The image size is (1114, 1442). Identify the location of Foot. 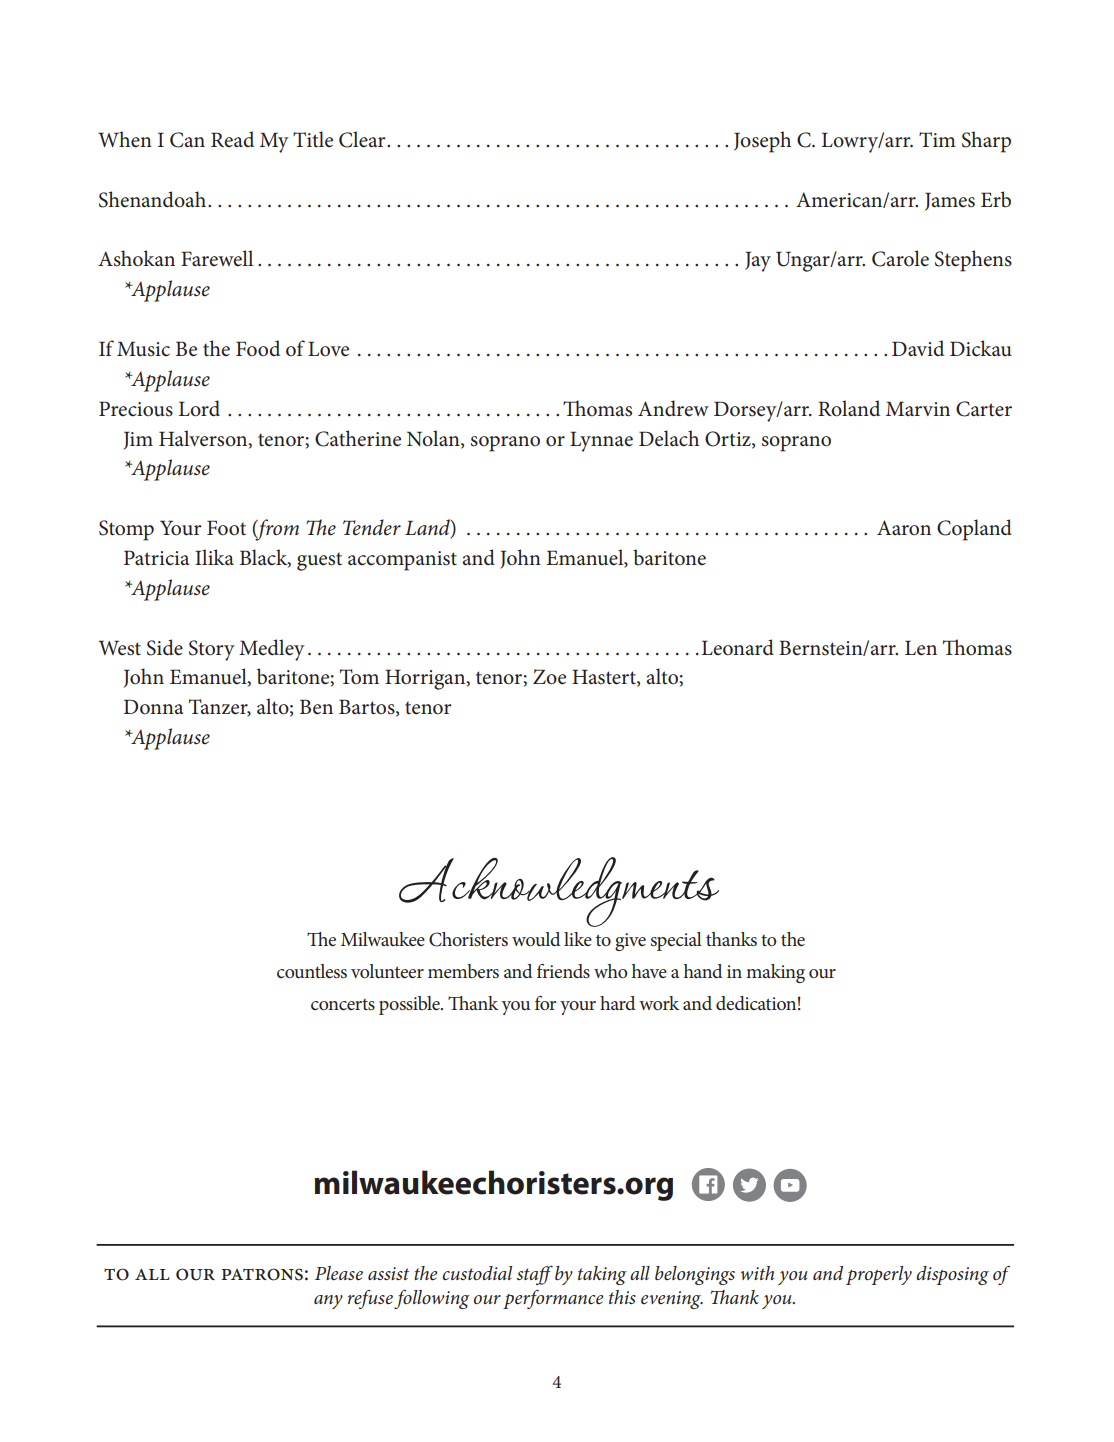
(226, 528).
